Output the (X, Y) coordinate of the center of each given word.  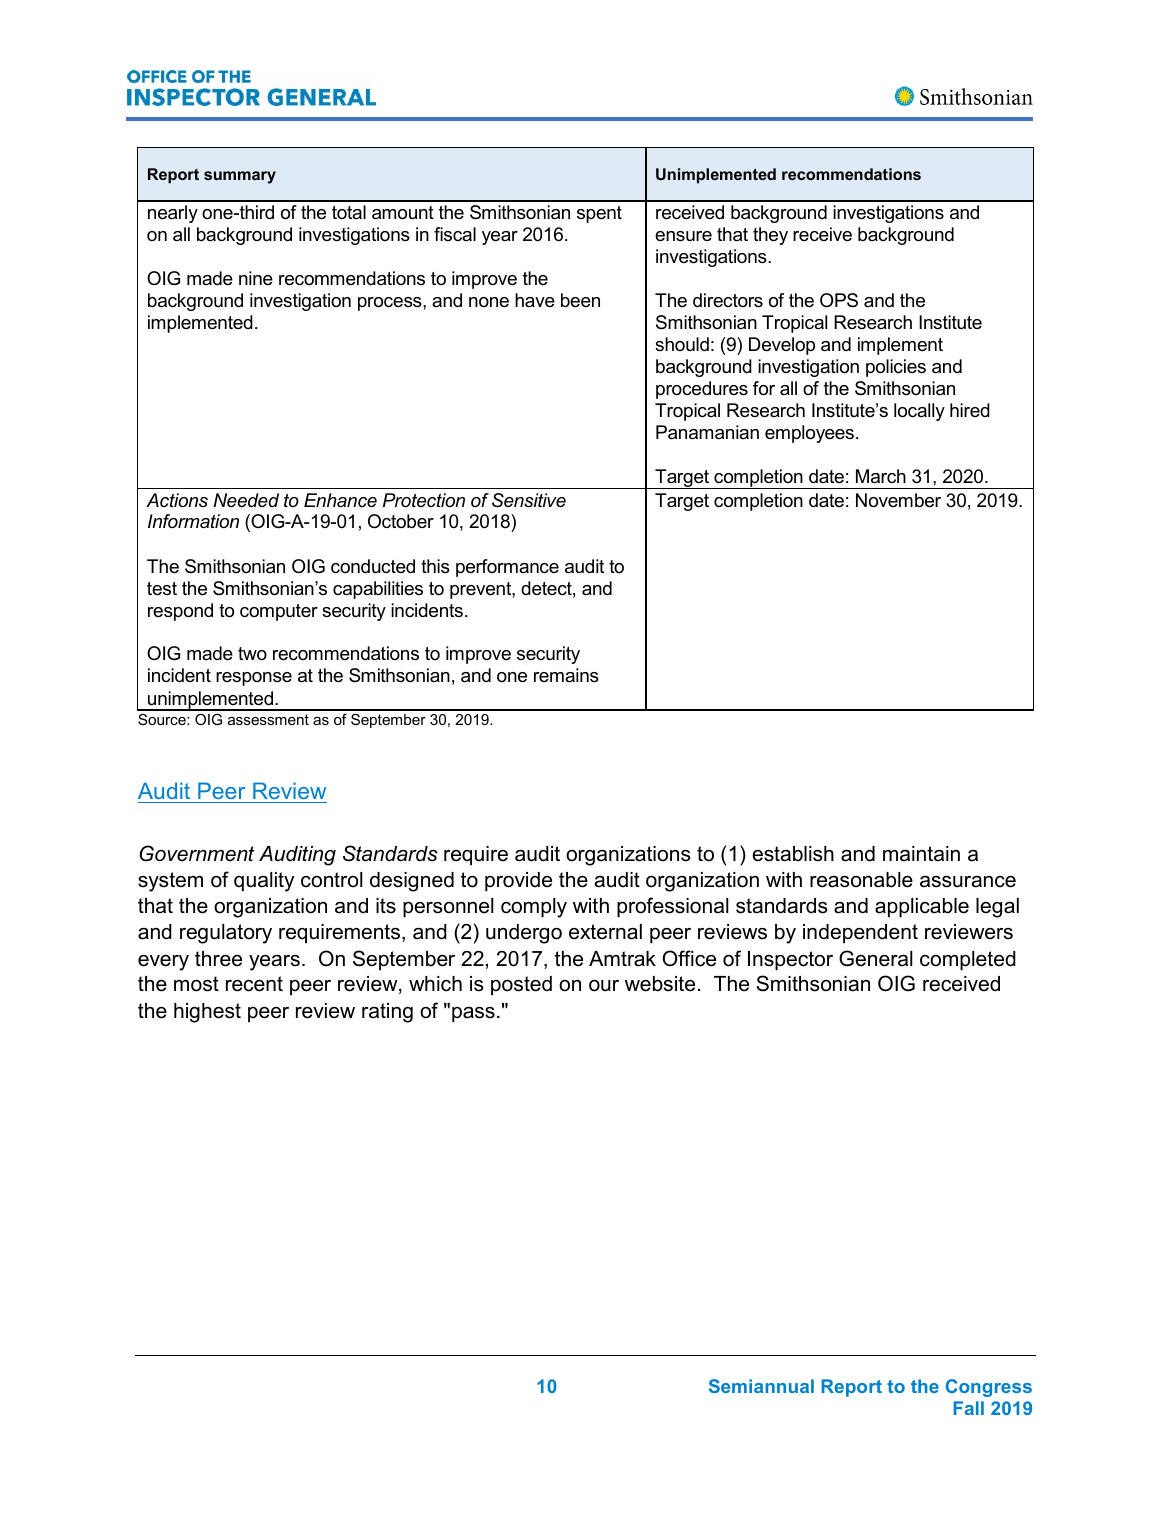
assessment (268, 719)
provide (518, 881)
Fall (968, 1408)
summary (240, 177)
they (770, 236)
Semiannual (761, 1386)
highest (207, 1013)
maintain (921, 854)
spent (599, 214)
